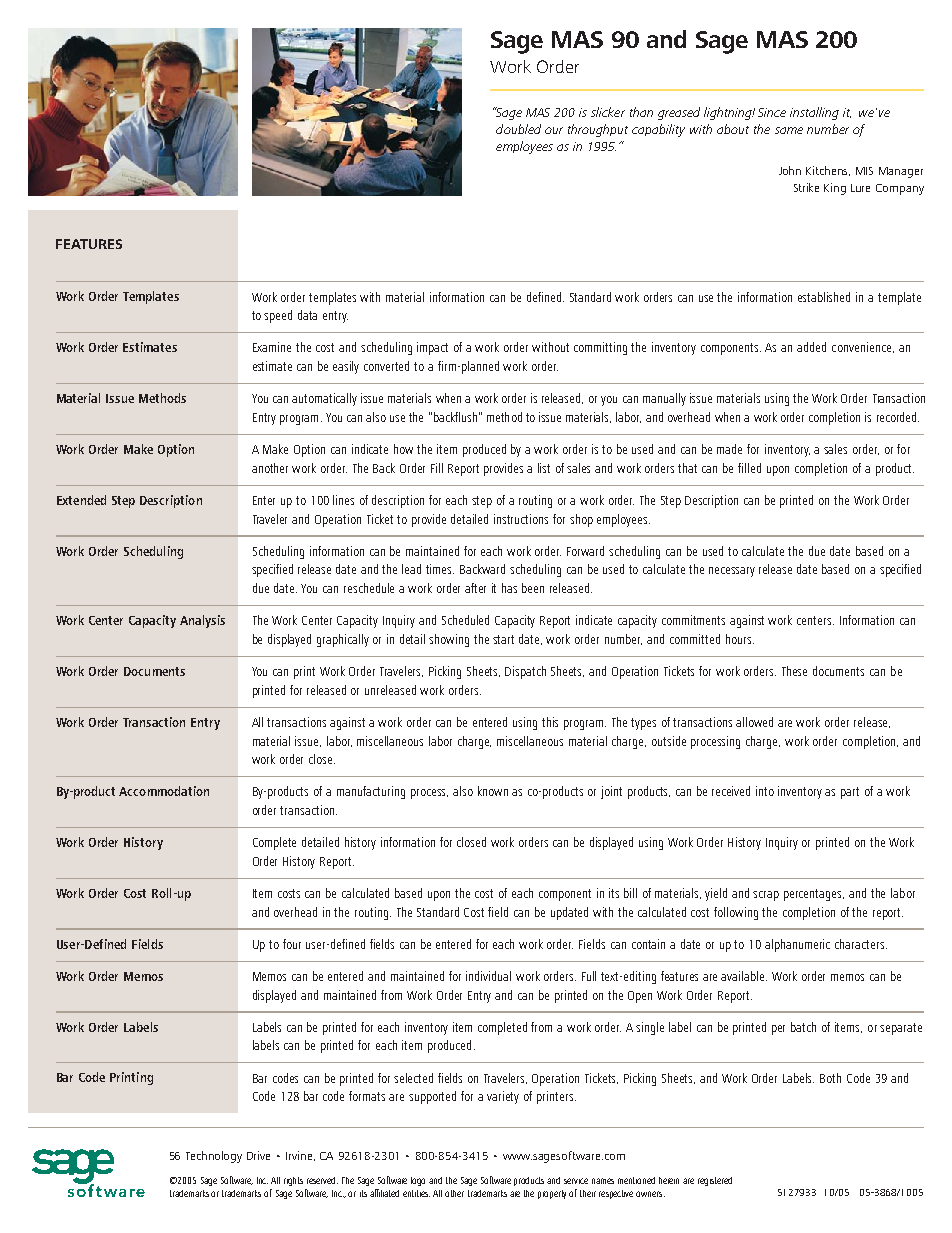  Describe the element at coordinates (729, 449) in the document. I see `made` at that location.
